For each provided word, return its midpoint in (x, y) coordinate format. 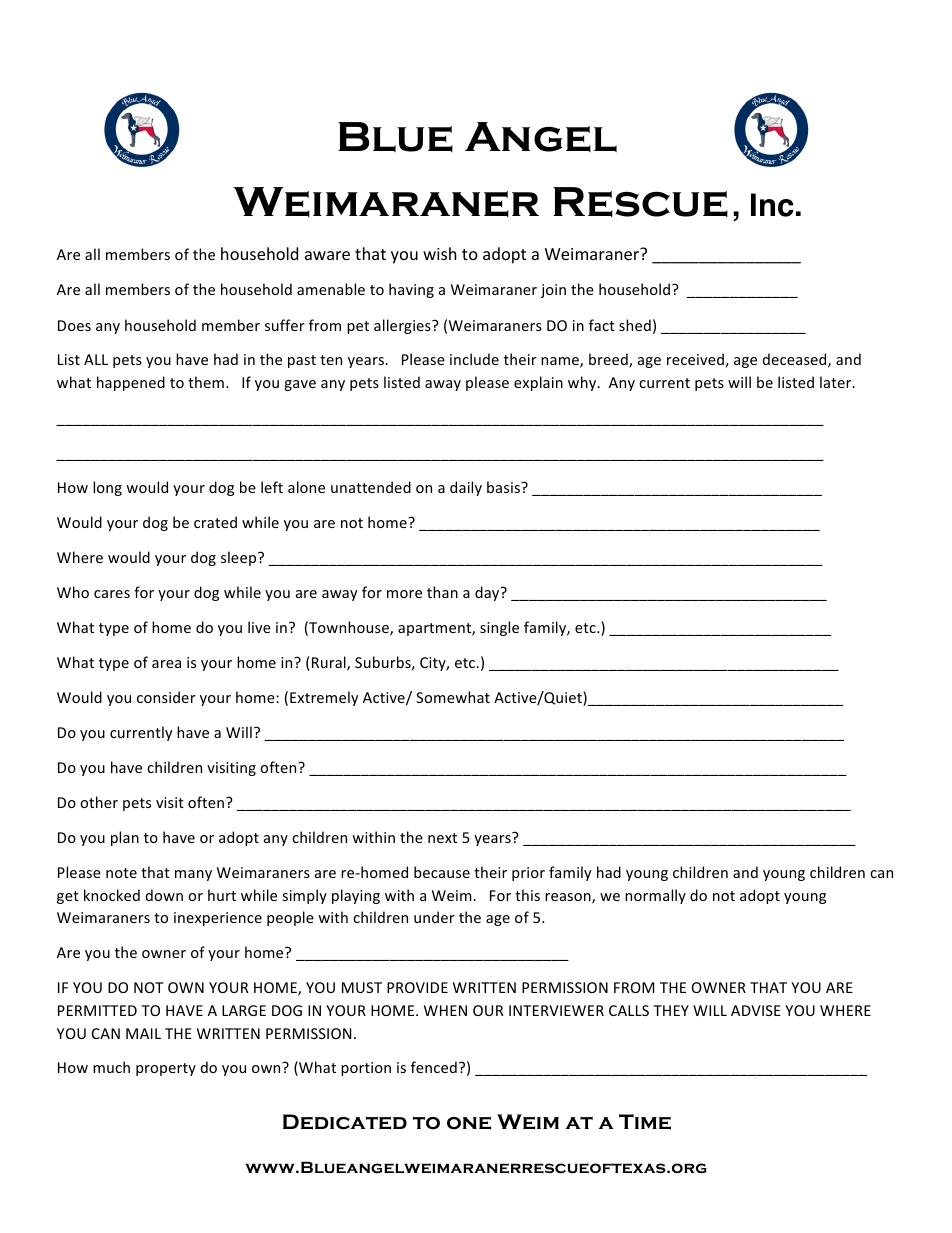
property (166, 1069)
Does (74, 325)
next (442, 838)
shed (635, 325)
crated (215, 522)
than (442, 592)
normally (655, 896)
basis (504, 487)
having (411, 290)
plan (125, 838)
